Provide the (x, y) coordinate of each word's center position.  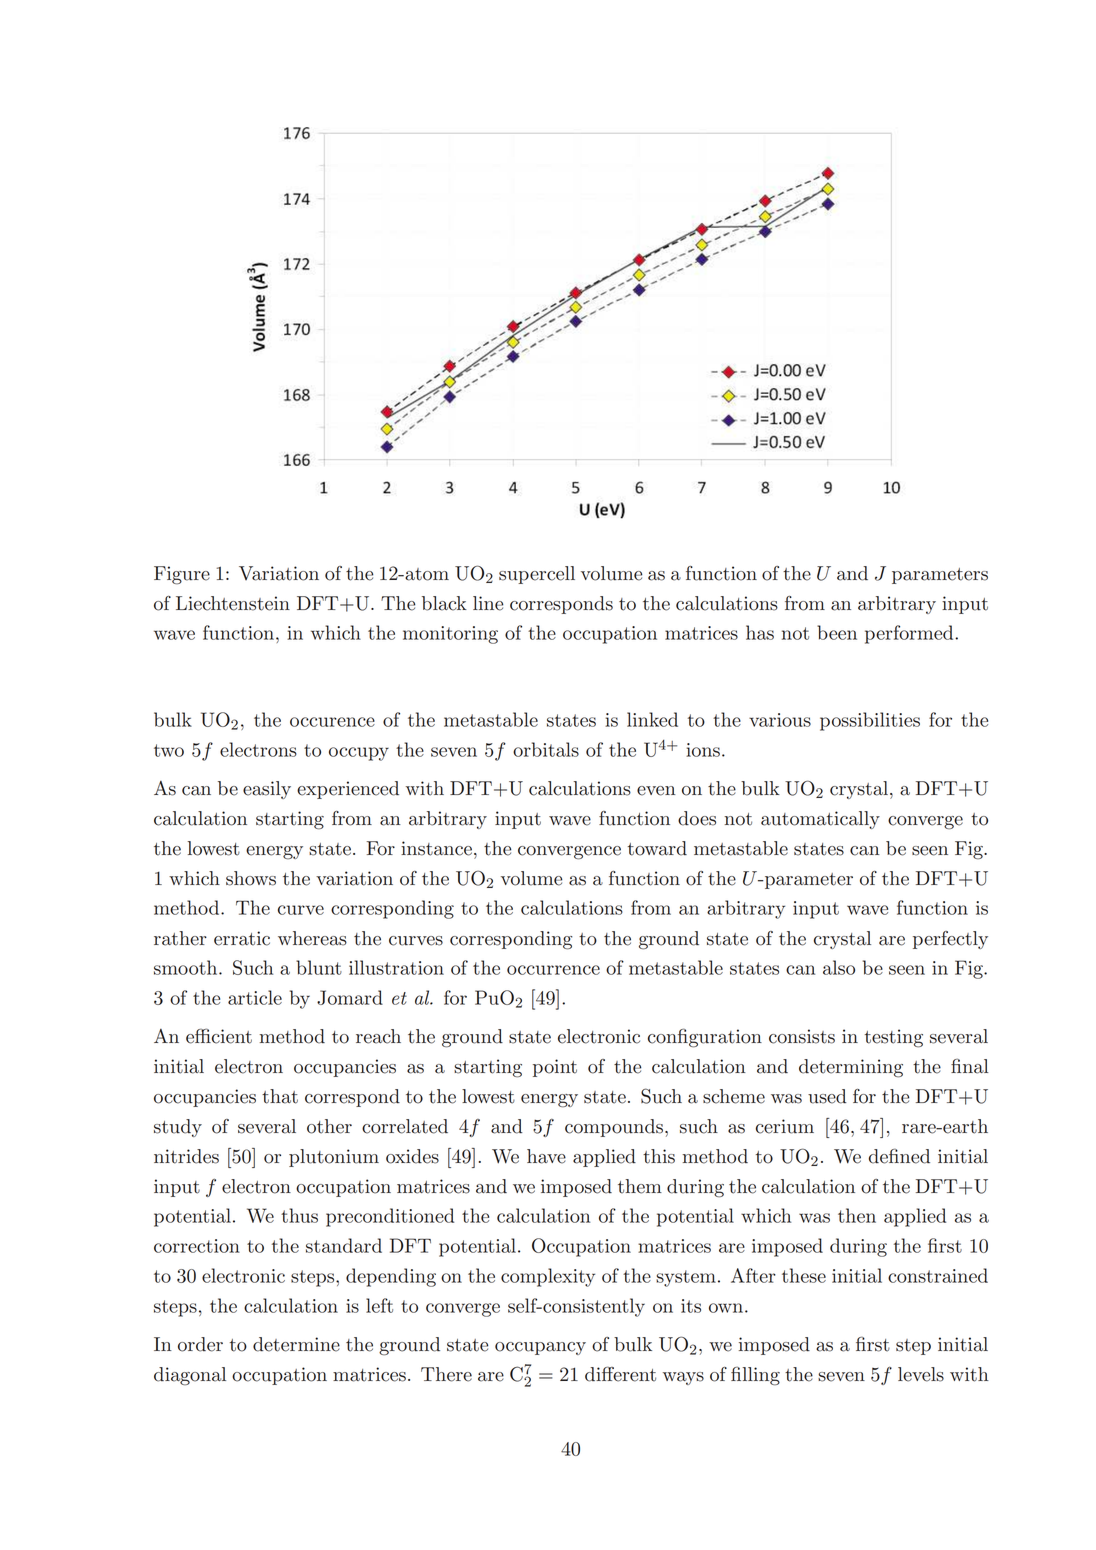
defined (899, 1156)
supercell (537, 575)
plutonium (334, 1158)
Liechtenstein (233, 603)
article (255, 997)
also (839, 967)
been (837, 632)
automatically (820, 820)
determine (296, 1344)
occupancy (540, 1348)
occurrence (553, 970)
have (546, 1156)
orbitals (546, 749)
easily (267, 790)
